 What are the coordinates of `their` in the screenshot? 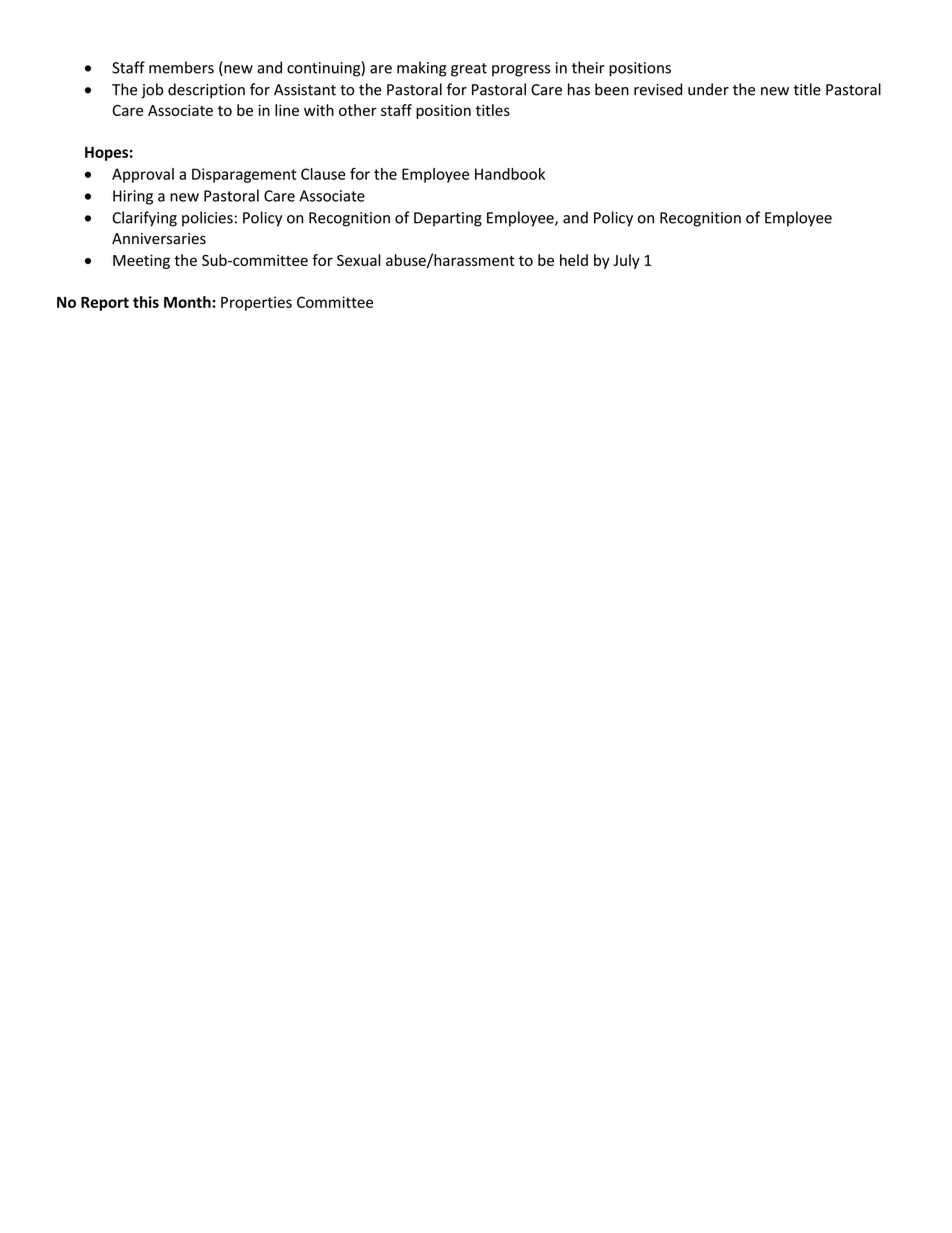 It's located at (588, 67).
